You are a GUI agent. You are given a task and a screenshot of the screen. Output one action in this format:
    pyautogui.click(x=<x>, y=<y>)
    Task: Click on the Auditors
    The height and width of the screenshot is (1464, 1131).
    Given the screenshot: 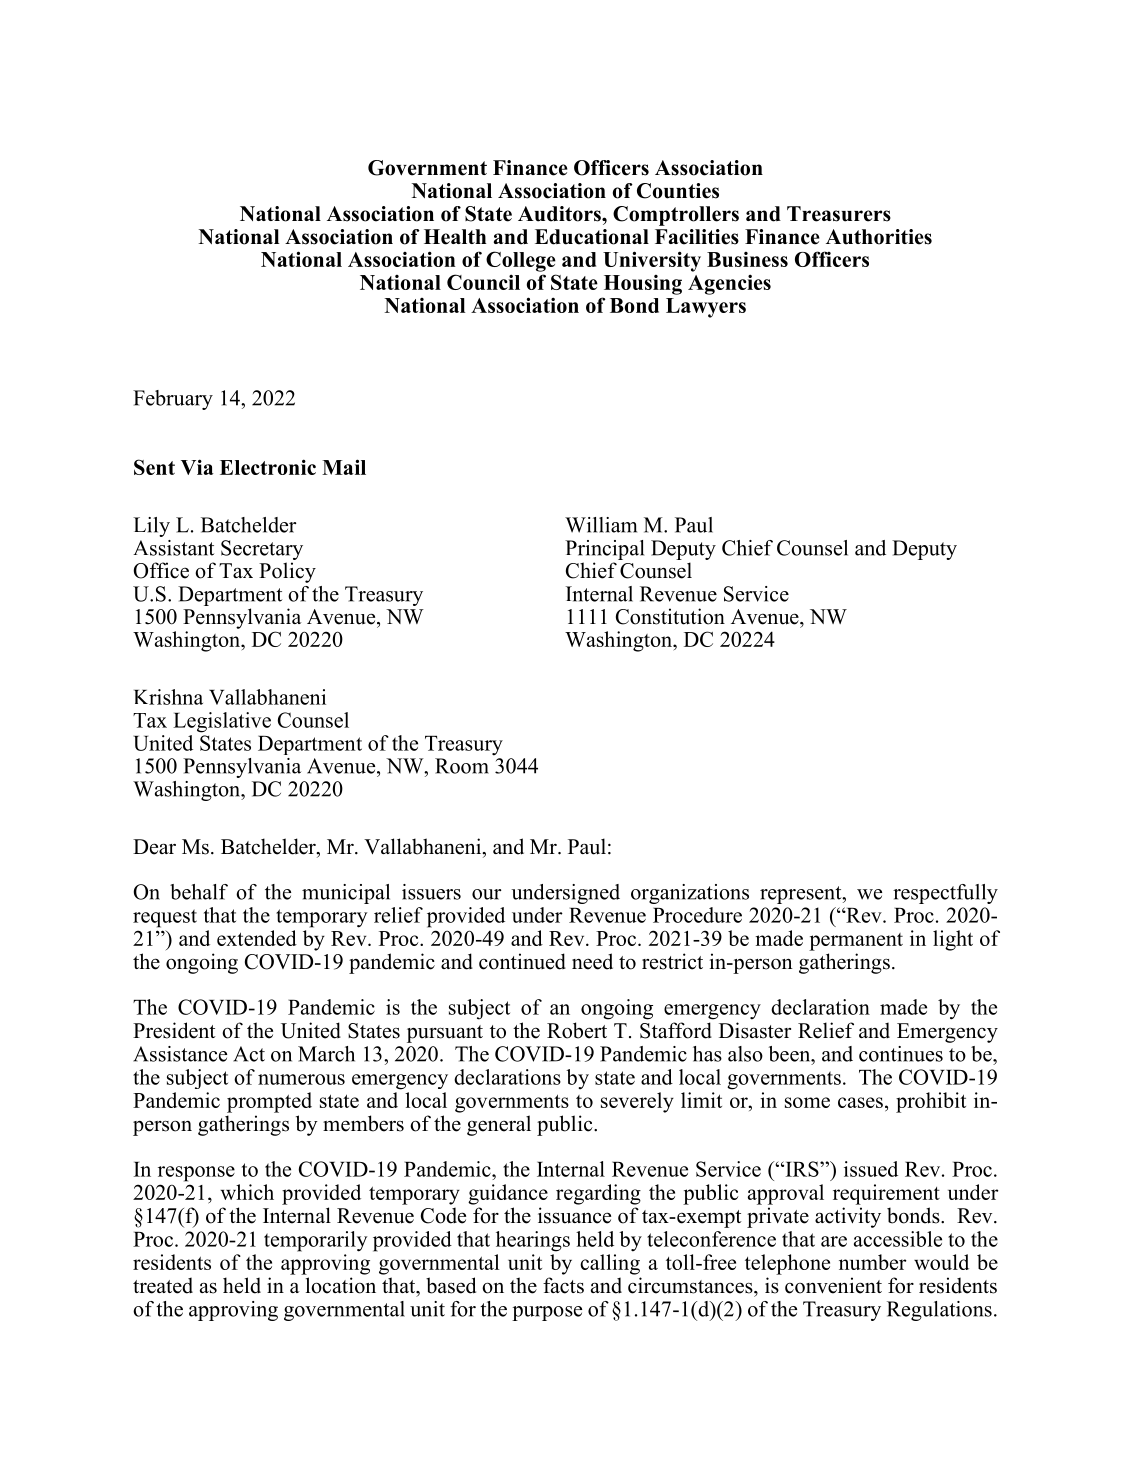 What is the action you would take?
    pyautogui.click(x=560, y=214)
